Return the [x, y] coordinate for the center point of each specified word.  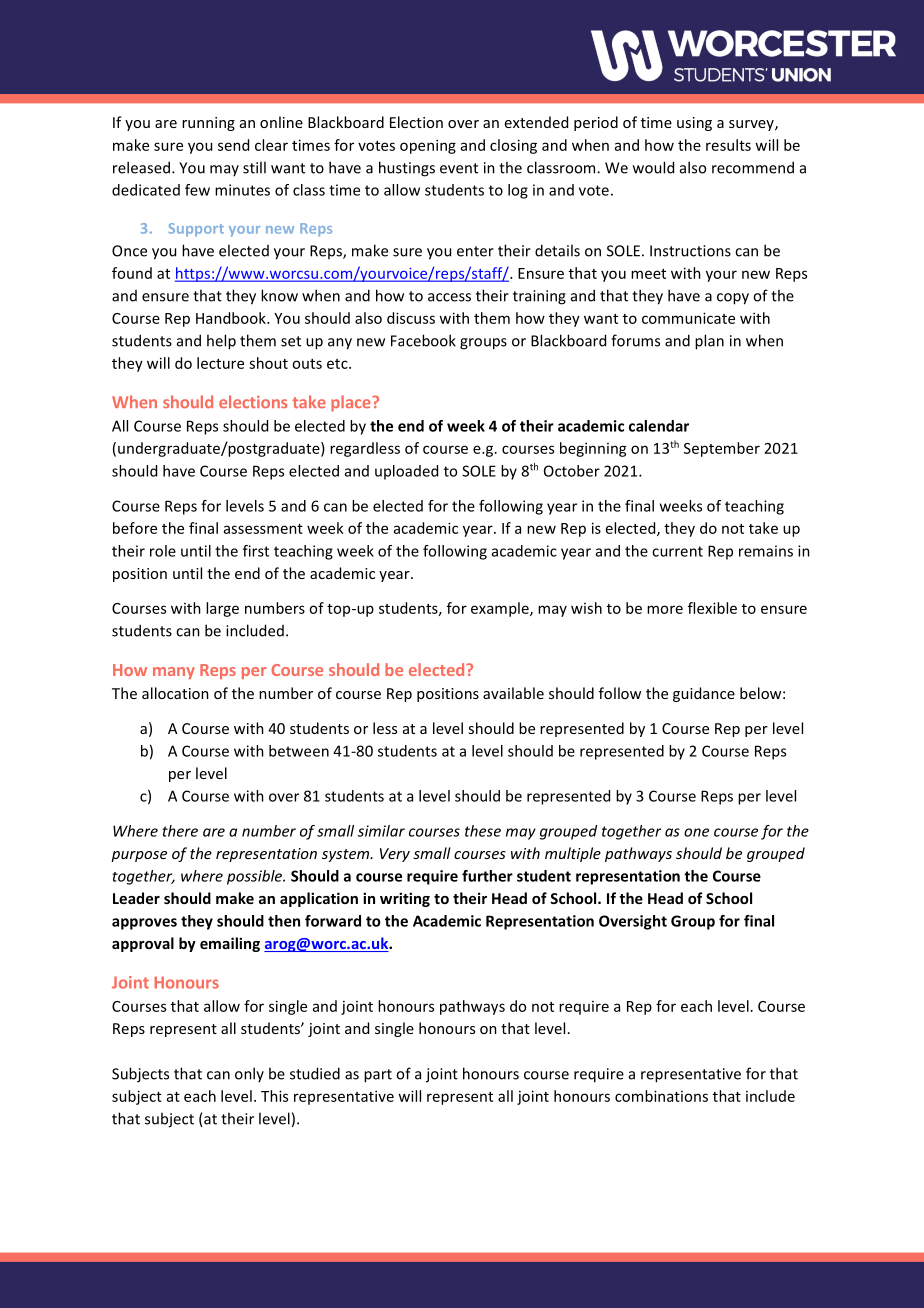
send [233, 145]
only [249, 1074]
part [378, 1076]
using [694, 124]
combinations [661, 1096]
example [501, 609]
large [222, 609]
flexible [712, 608]
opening [428, 146]
